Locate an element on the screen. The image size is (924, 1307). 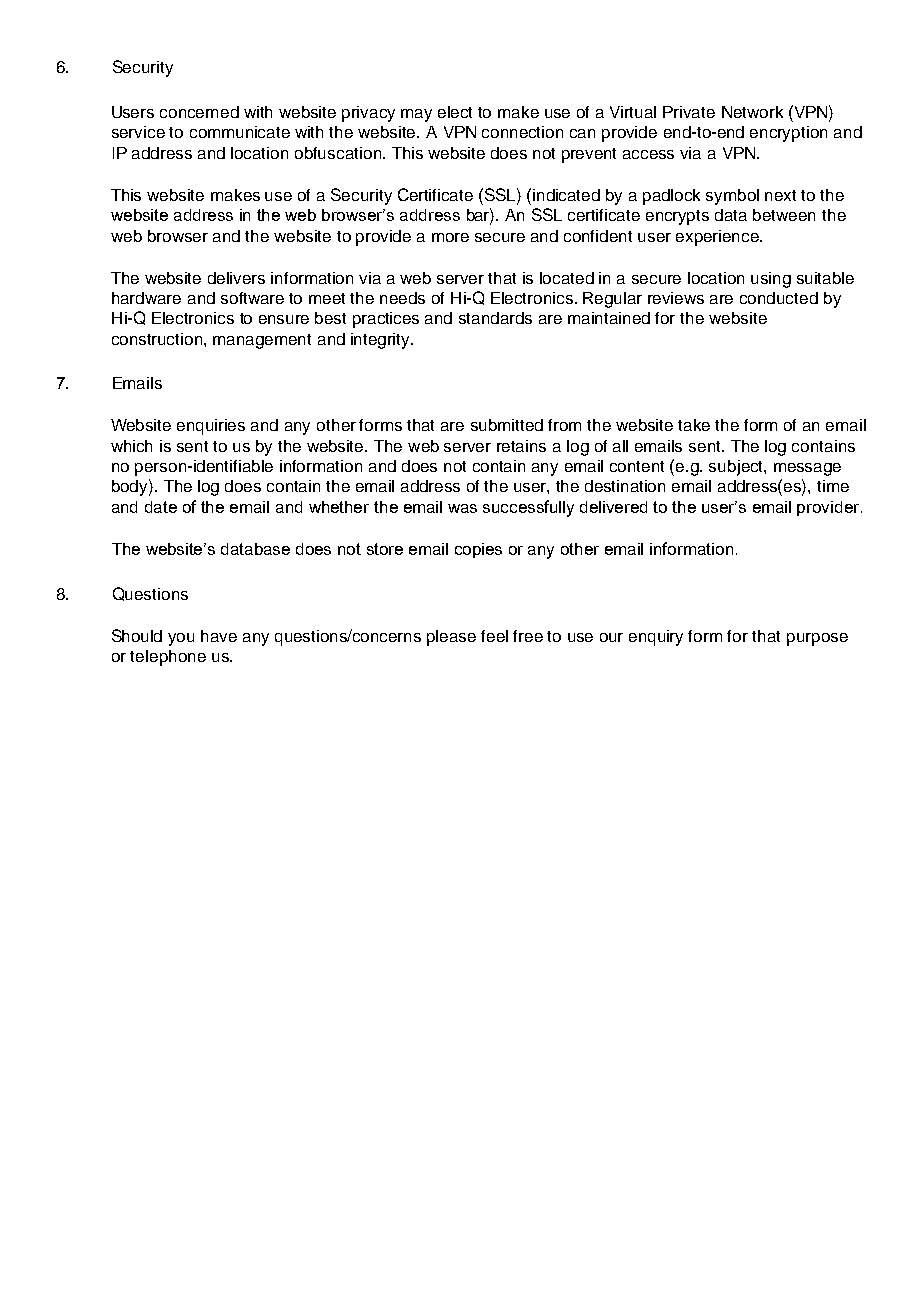
communicate is located at coordinates (240, 132).
